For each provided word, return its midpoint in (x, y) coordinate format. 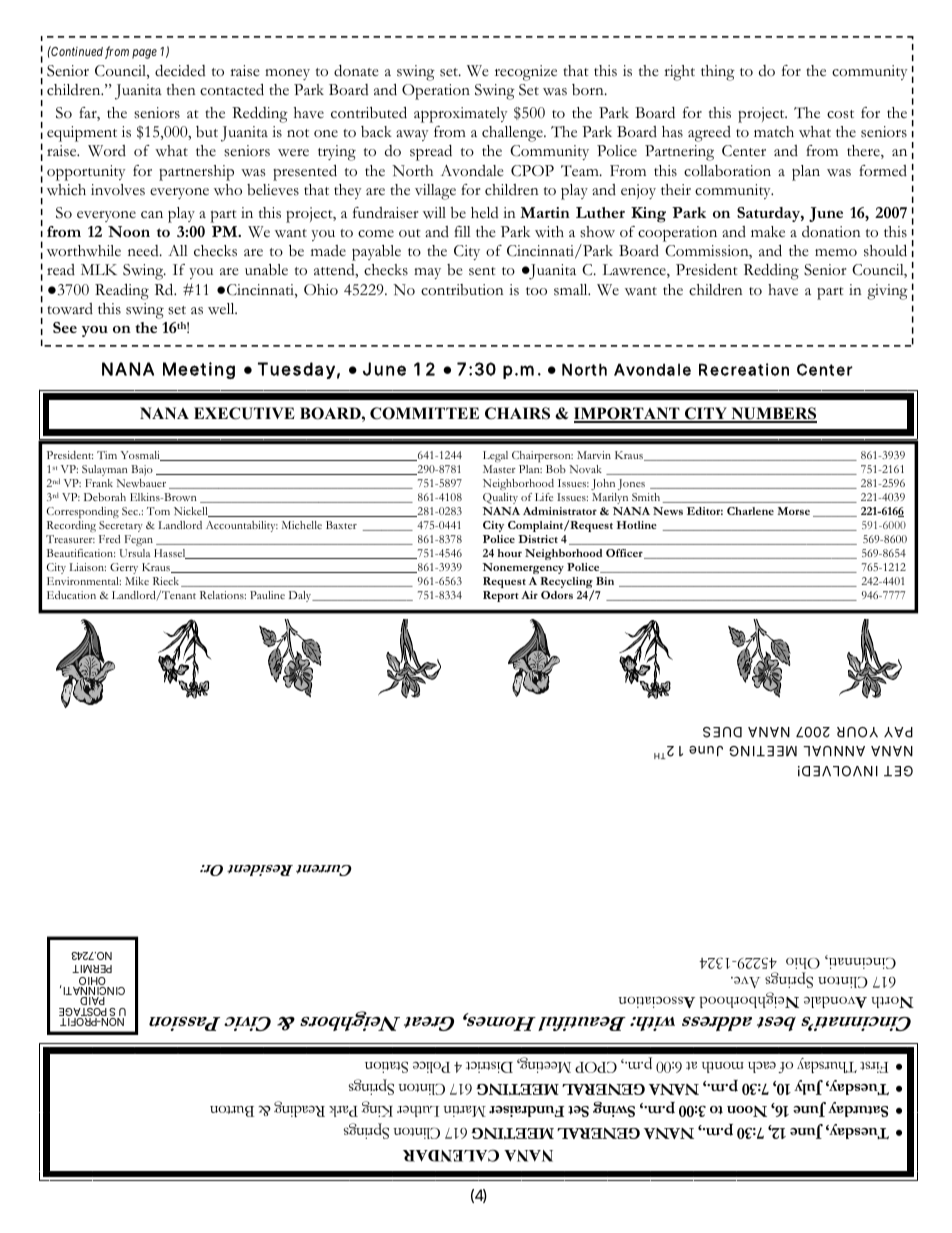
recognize (526, 73)
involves (118, 190)
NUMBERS (773, 414)
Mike (137, 581)
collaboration (727, 171)
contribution (462, 290)
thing (718, 73)
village (435, 192)
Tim (107, 455)
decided (180, 71)
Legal (495, 456)
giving (887, 292)
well (222, 308)
